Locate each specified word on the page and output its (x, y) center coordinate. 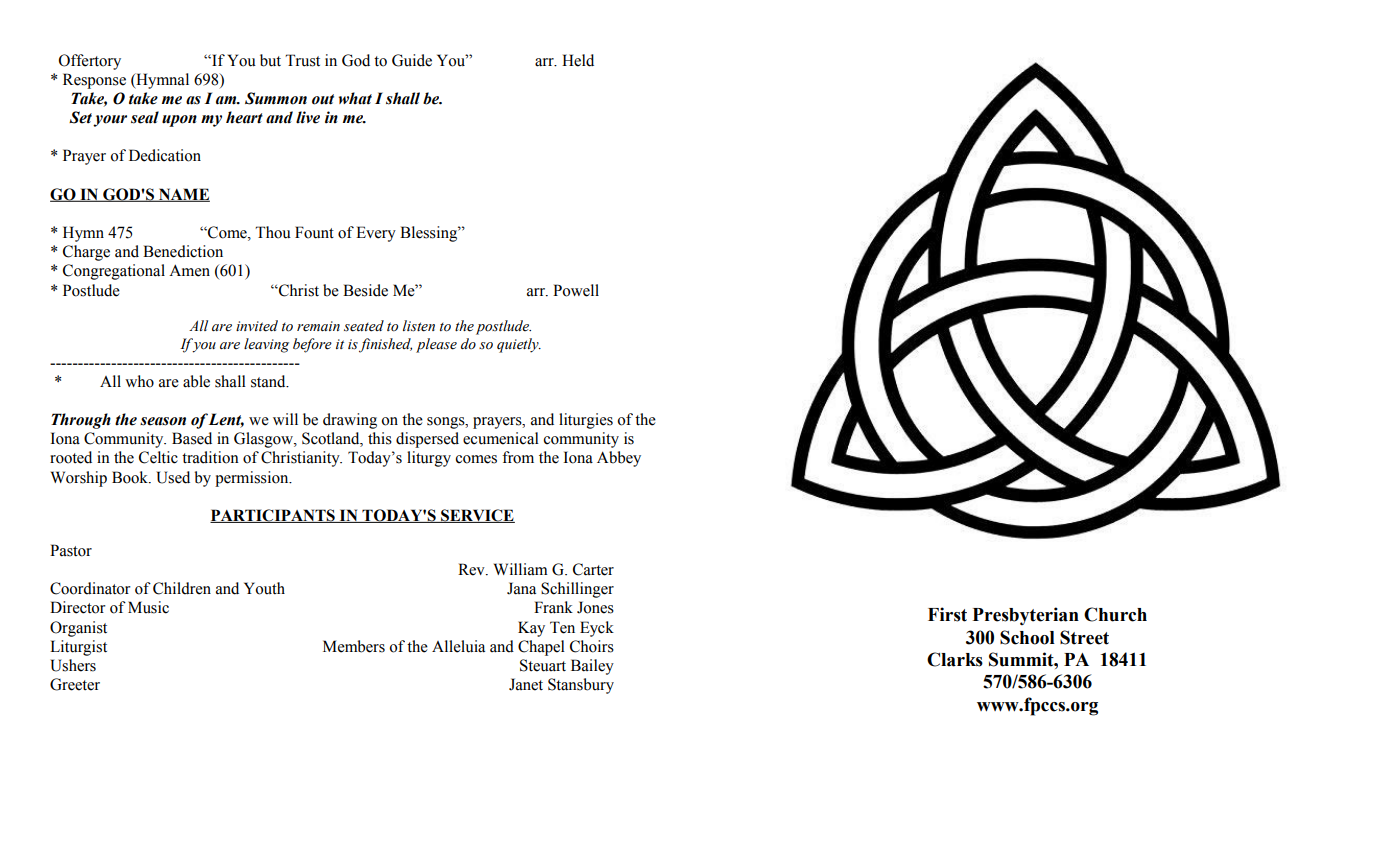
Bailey (592, 667)
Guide (412, 60)
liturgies (586, 421)
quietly (519, 345)
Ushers (73, 665)
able (196, 381)
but (270, 60)
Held (578, 60)
